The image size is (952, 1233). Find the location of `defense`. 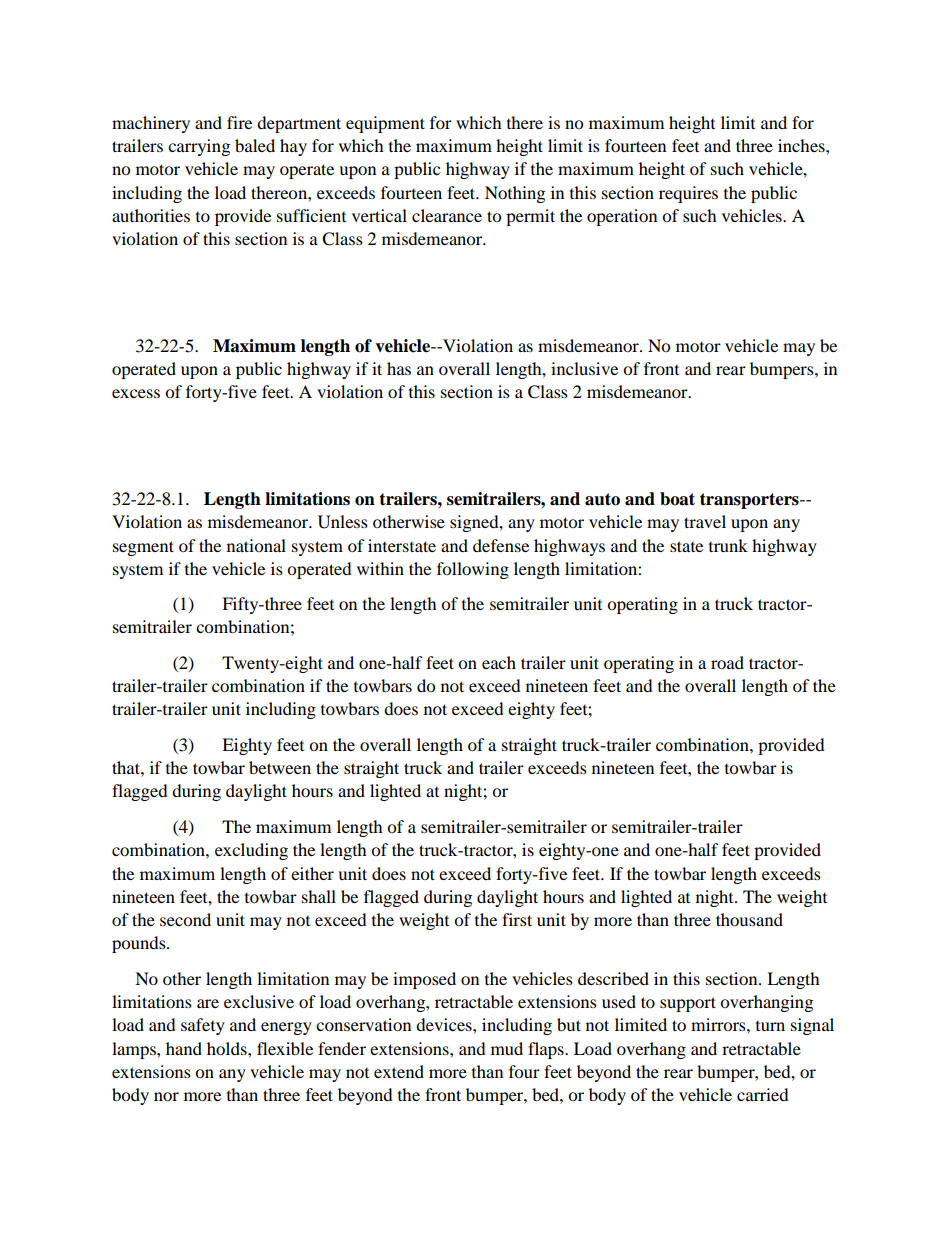

defense is located at coordinates (501, 545).
